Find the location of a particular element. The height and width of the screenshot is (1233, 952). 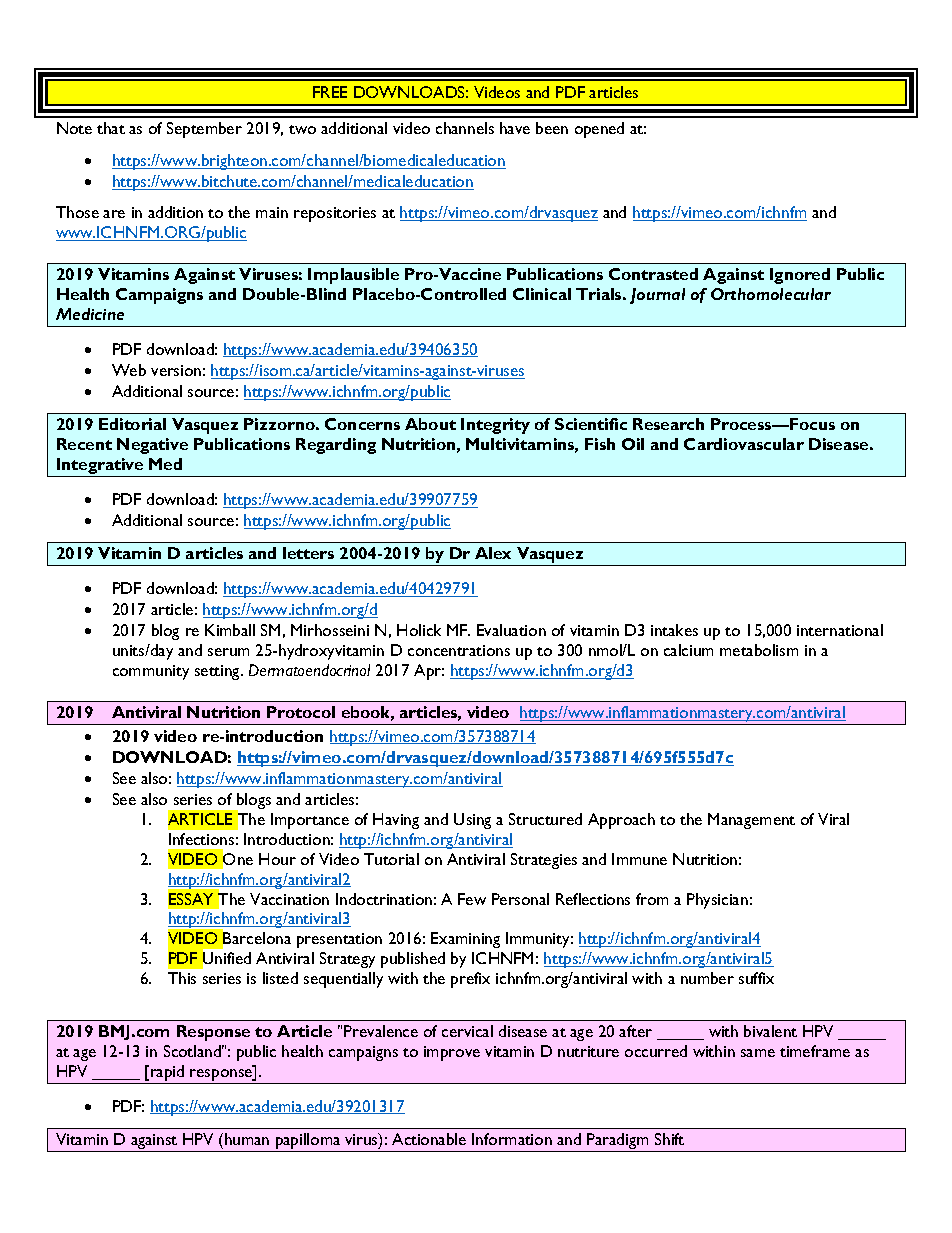

This is located at coordinates (182, 978).
